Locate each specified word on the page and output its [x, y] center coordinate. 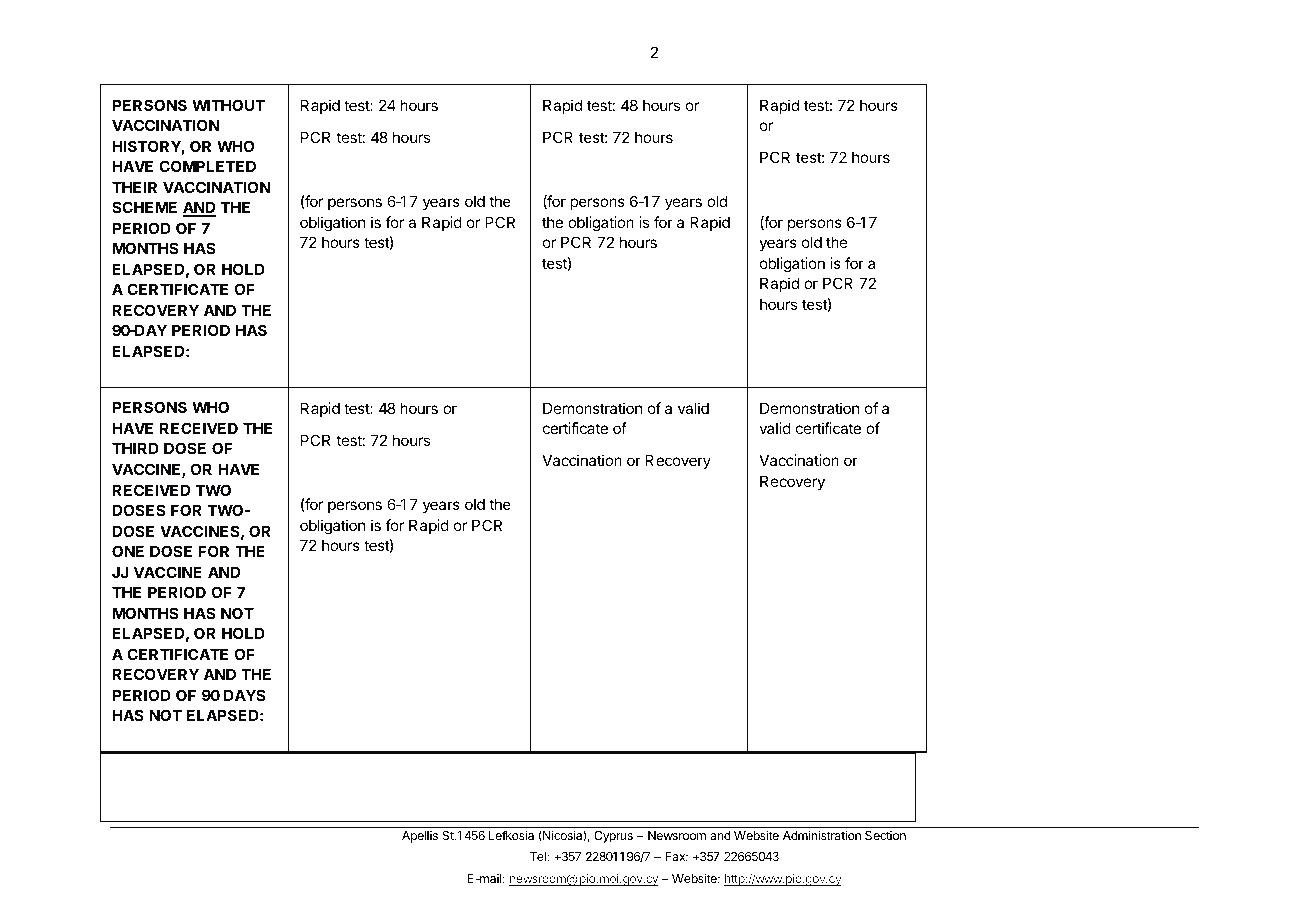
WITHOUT [228, 105]
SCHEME [144, 207]
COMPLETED [207, 166]
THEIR [134, 187]
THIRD [135, 448]
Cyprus [613, 837]
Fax [676, 856]
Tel [539, 856]
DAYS [244, 695]
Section [885, 835]
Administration [822, 835]
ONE [128, 551]
